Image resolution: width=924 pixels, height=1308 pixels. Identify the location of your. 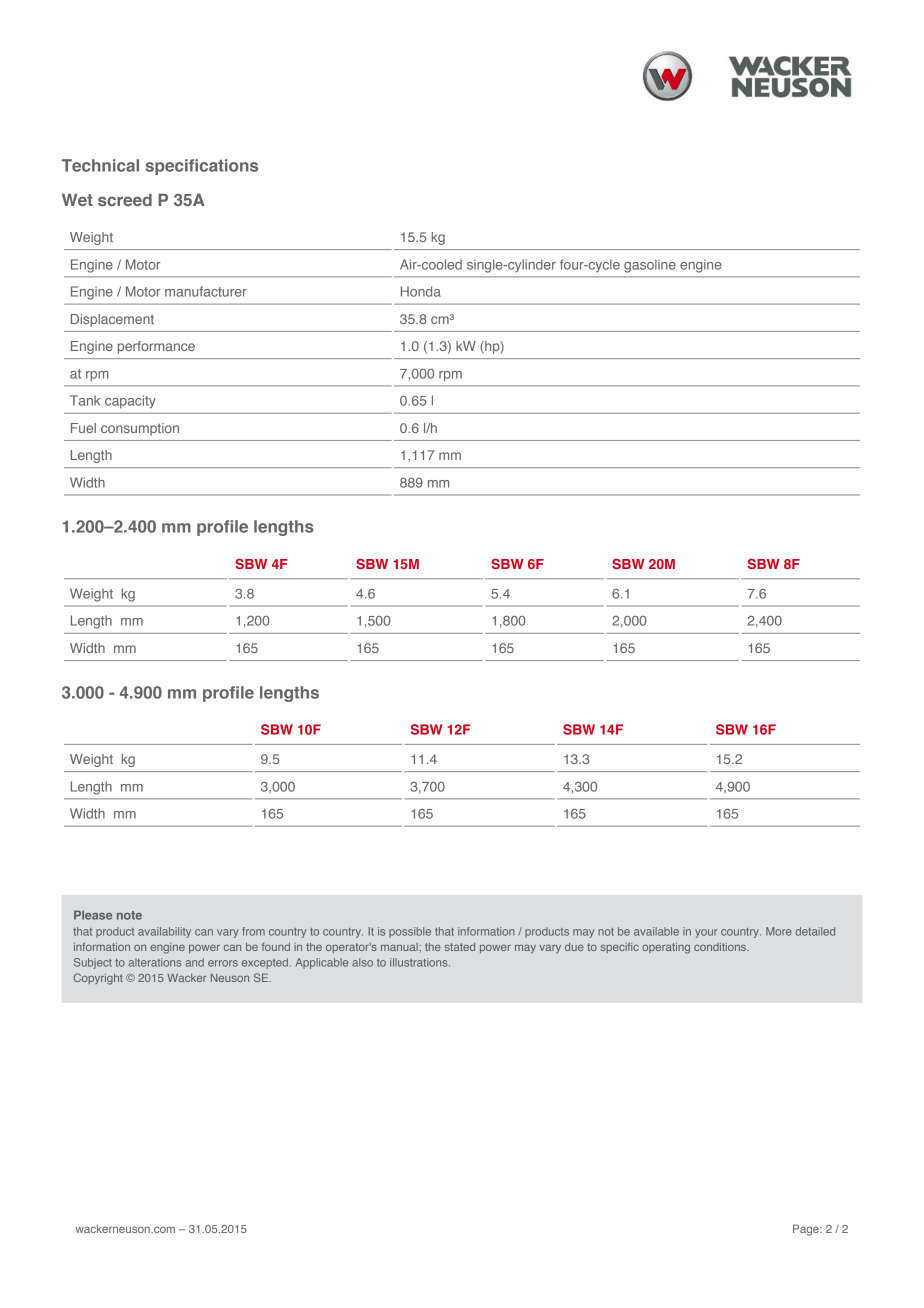
(706, 933).
